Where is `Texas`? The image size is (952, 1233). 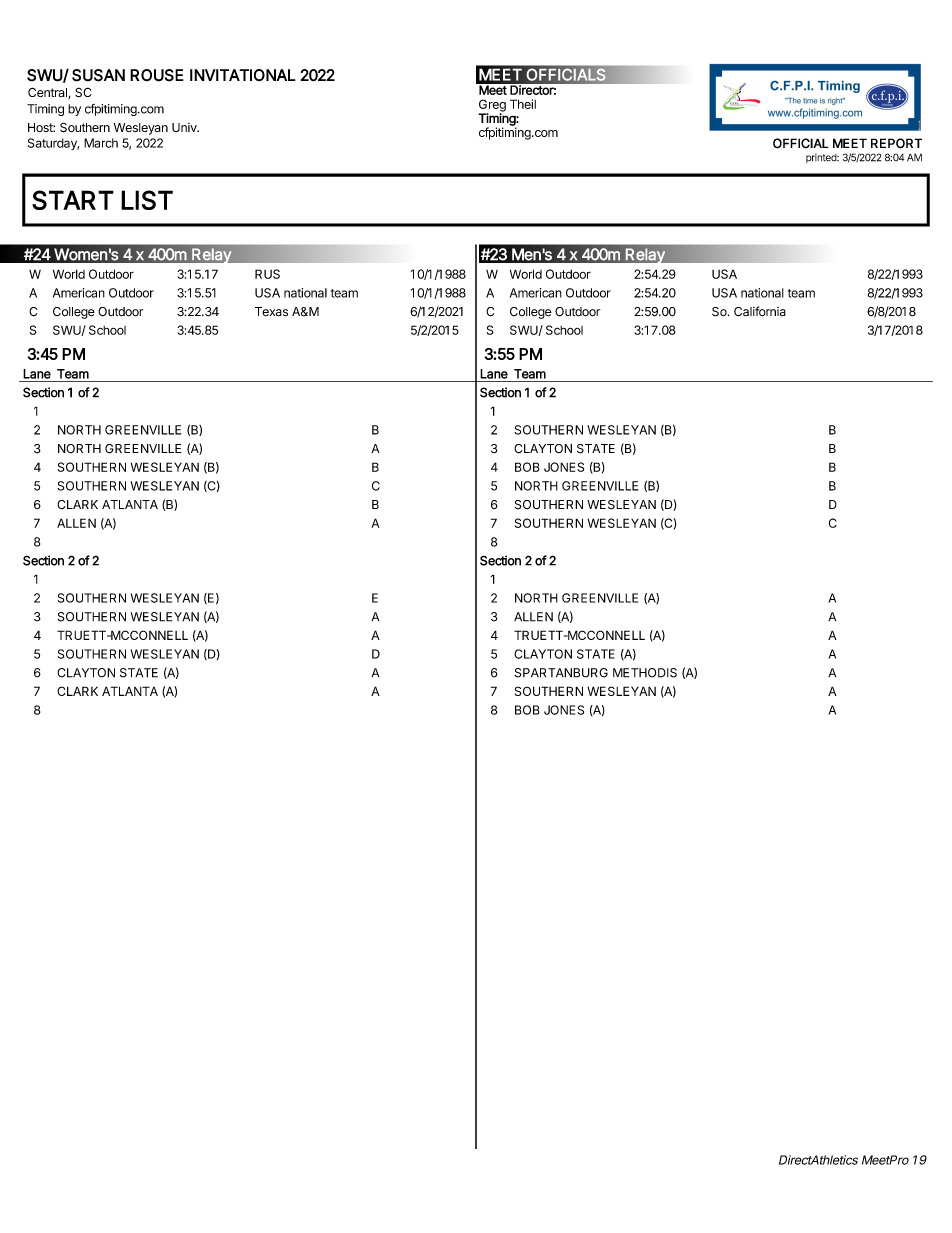 Texas is located at coordinates (271, 312).
